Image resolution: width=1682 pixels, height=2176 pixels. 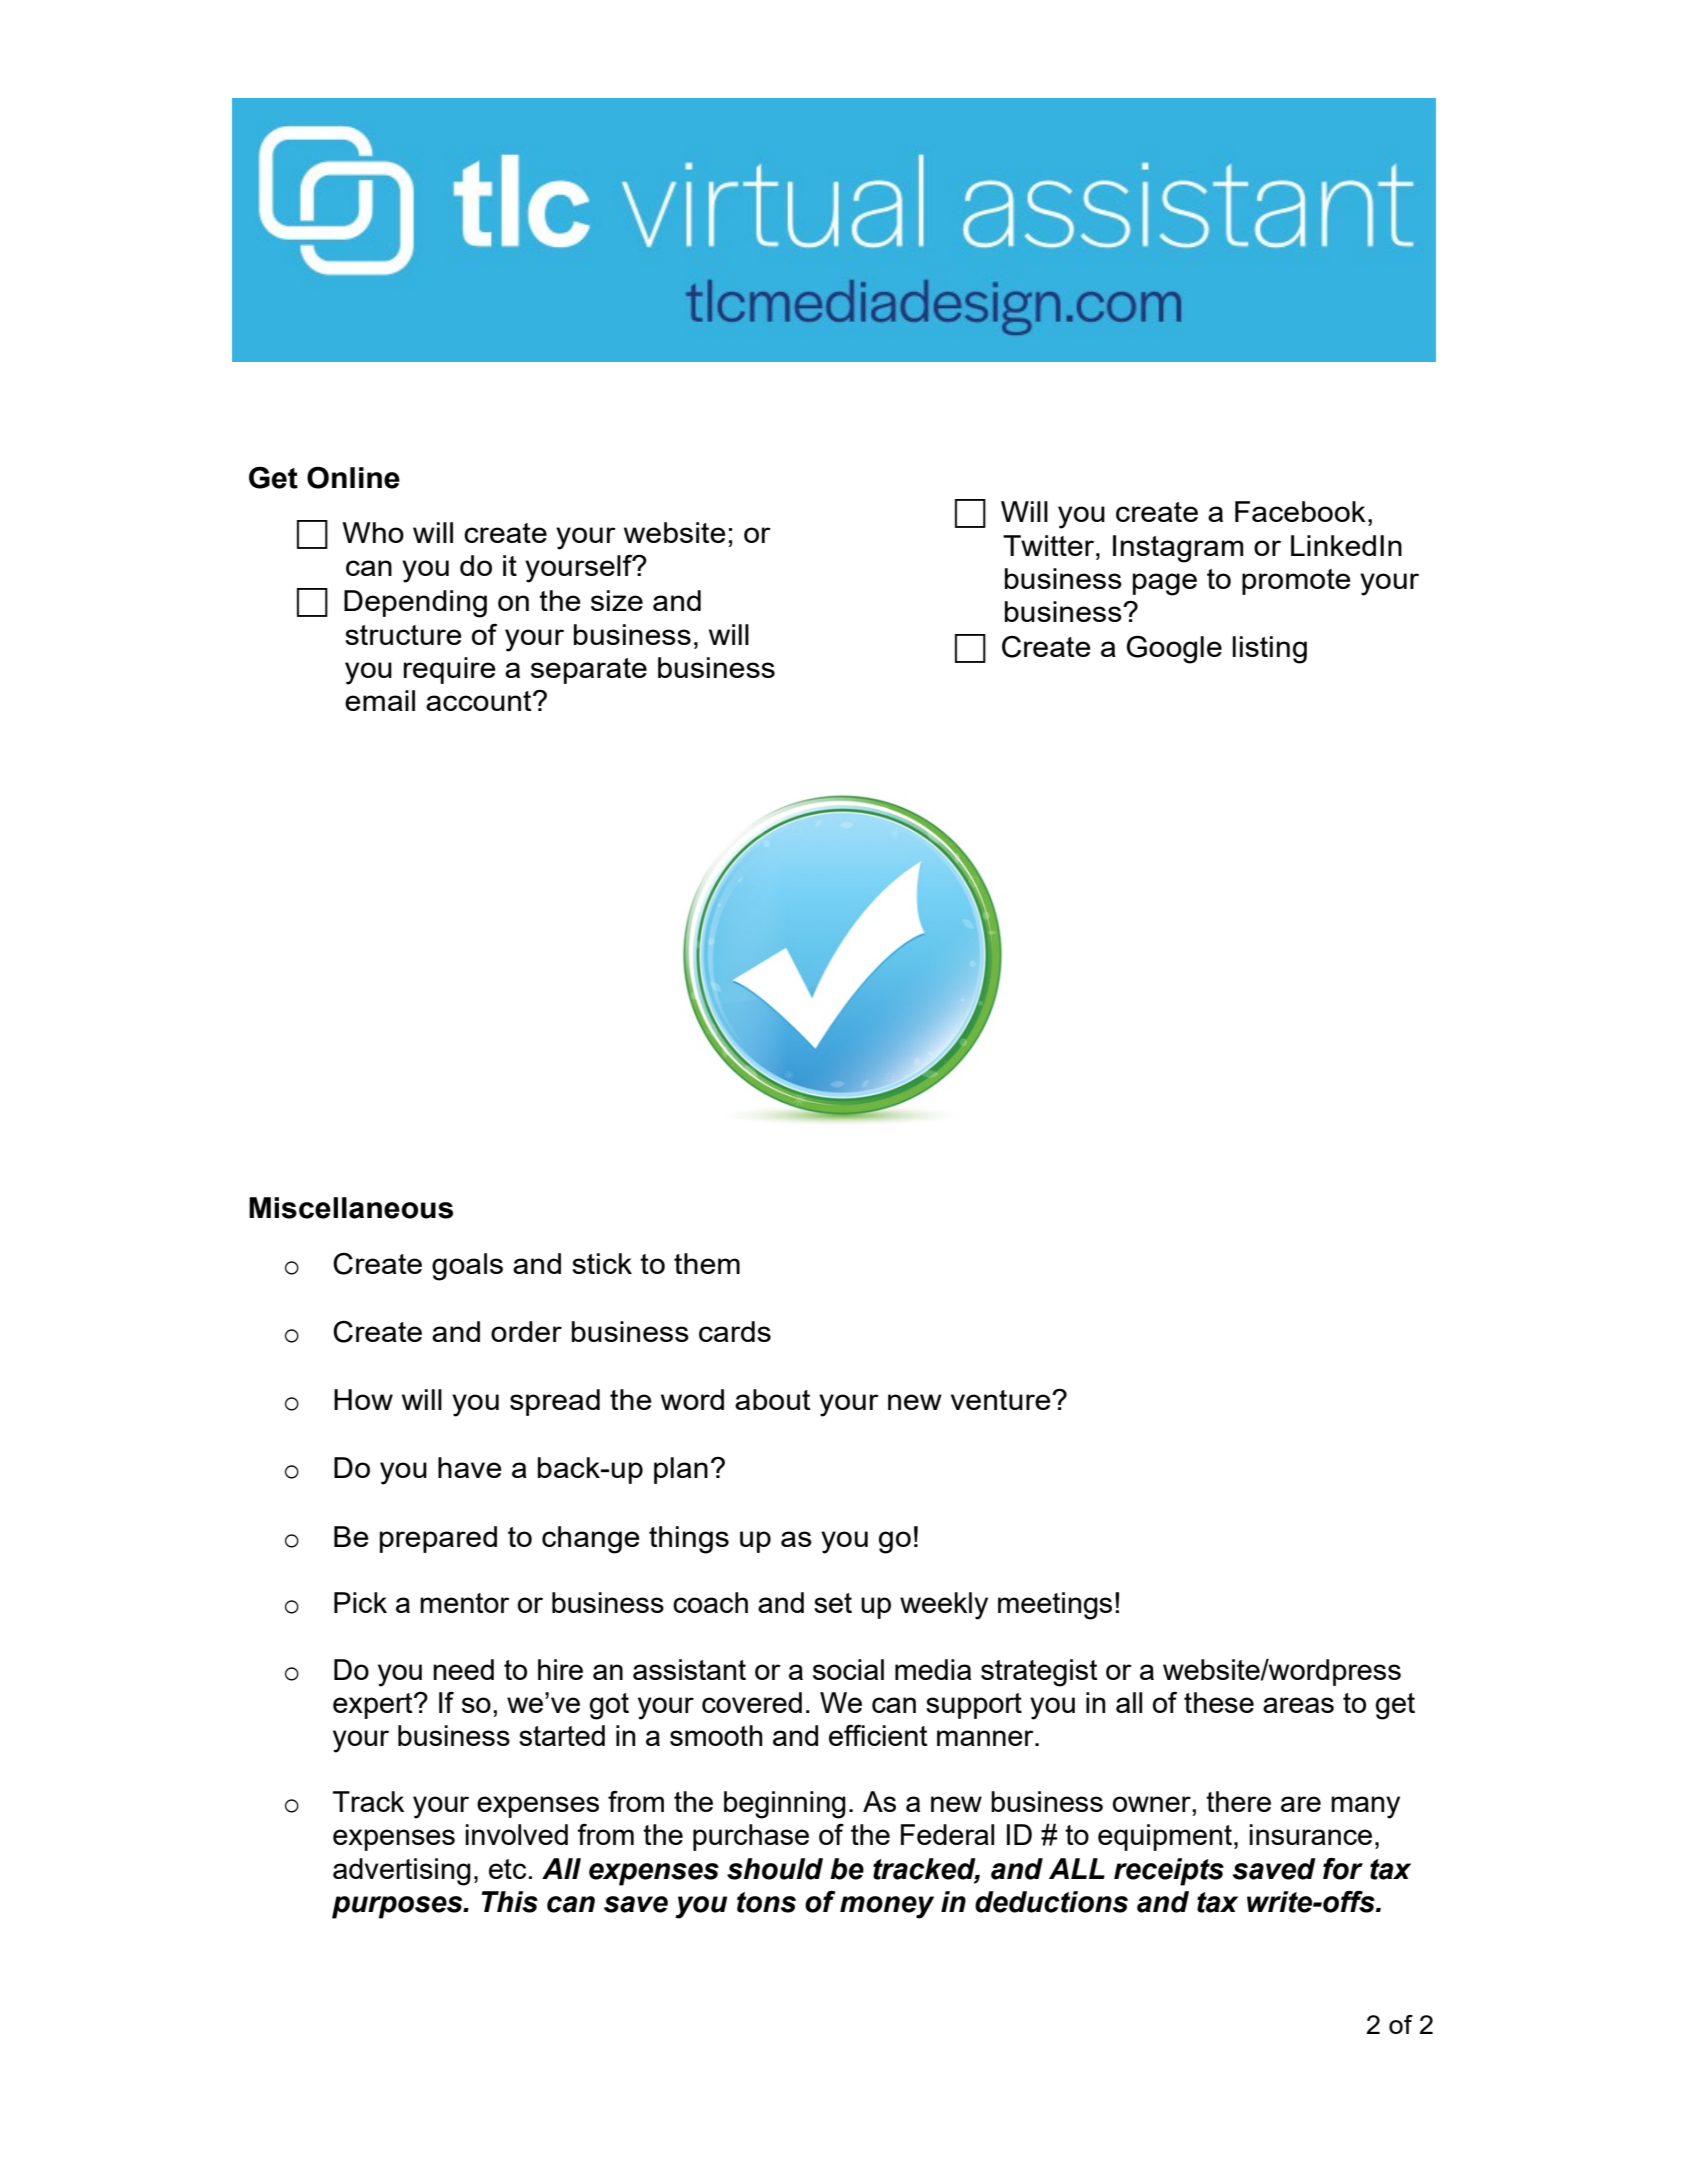 What do you see at coordinates (526, 1331) in the document?
I see `order` at bounding box center [526, 1331].
